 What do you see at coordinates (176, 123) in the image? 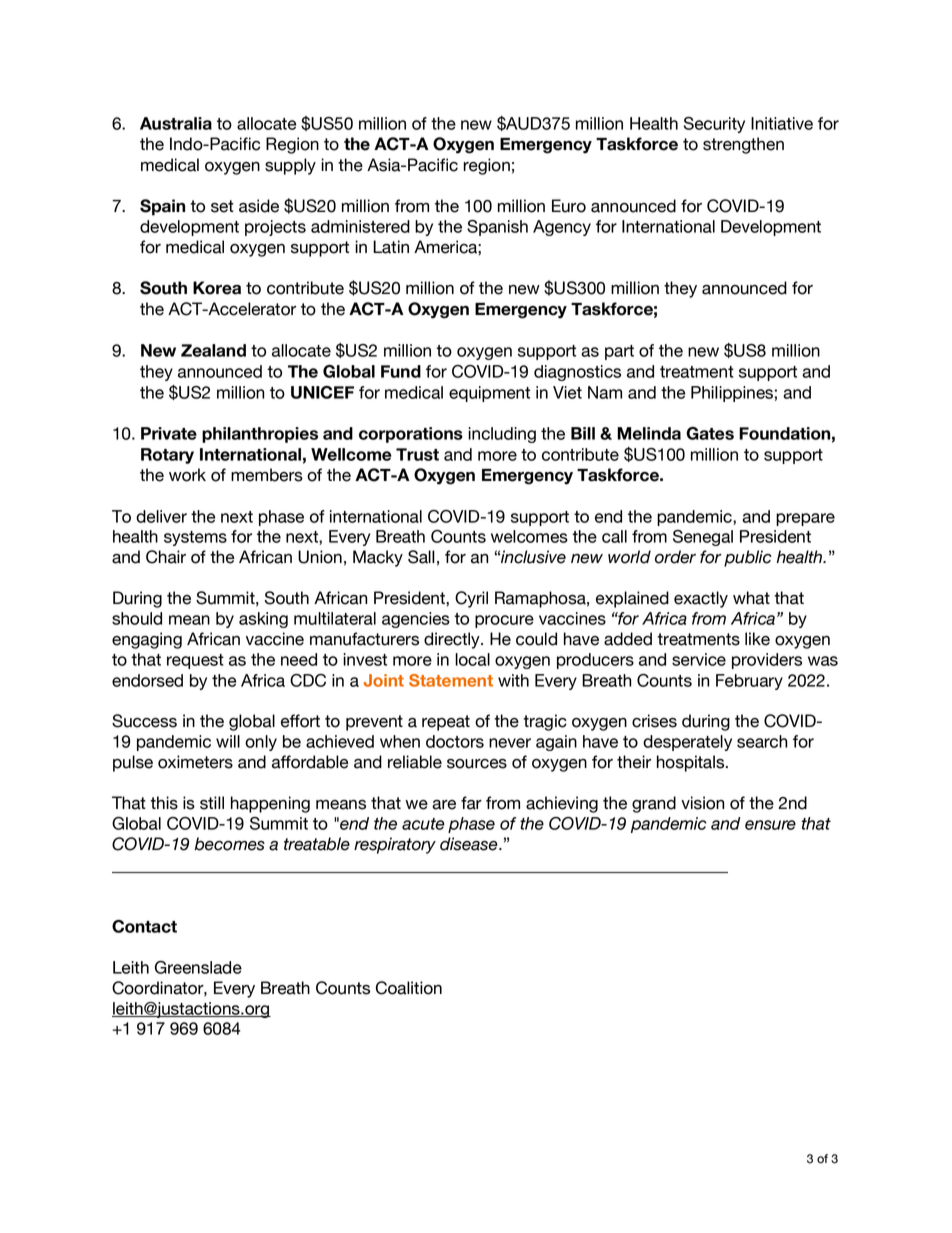
I see `Australia` at bounding box center [176, 123].
